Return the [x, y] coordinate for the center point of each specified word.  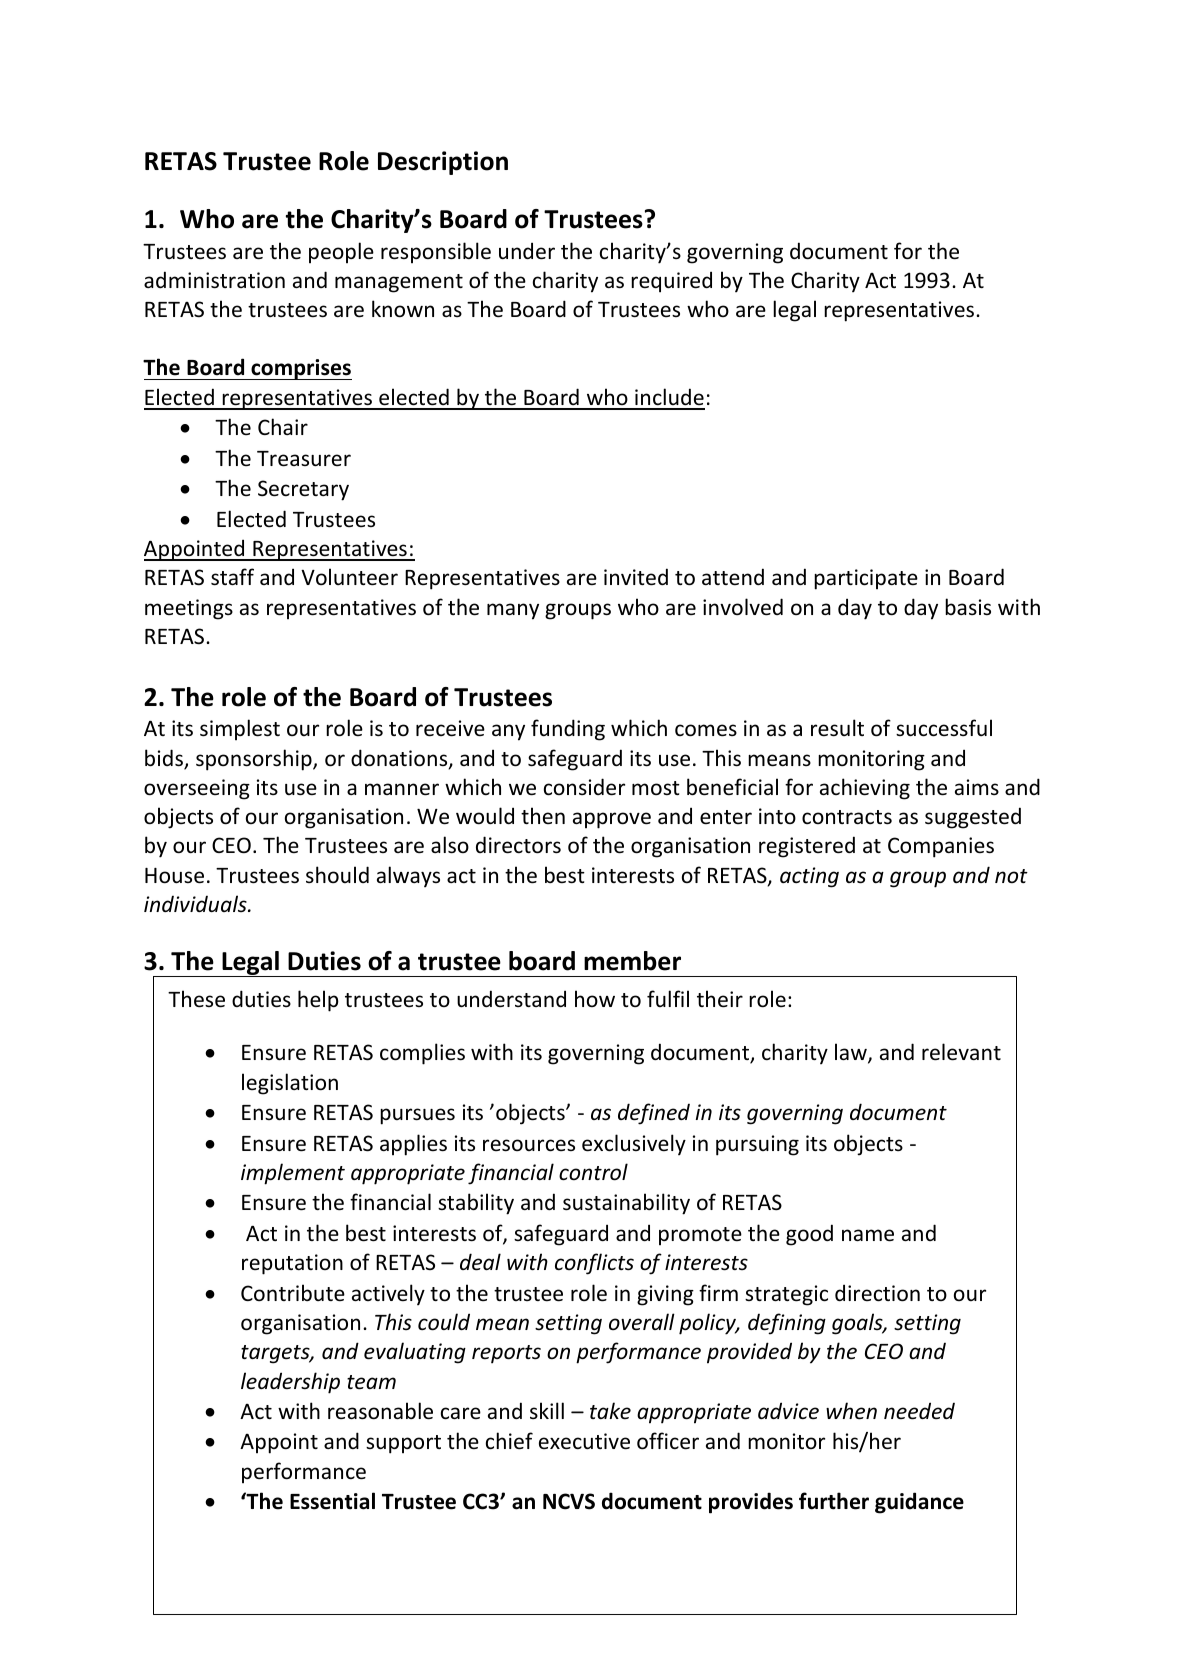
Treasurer [304, 459]
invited [636, 577]
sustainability [626, 1204]
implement [293, 1174]
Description [443, 163]
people [341, 252]
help [318, 1001]
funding [568, 730]
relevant [961, 1052]
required [671, 282]
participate [866, 579]
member [632, 961]
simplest [240, 729]
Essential [332, 1501]
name [868, 1235]
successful [944, 728]
